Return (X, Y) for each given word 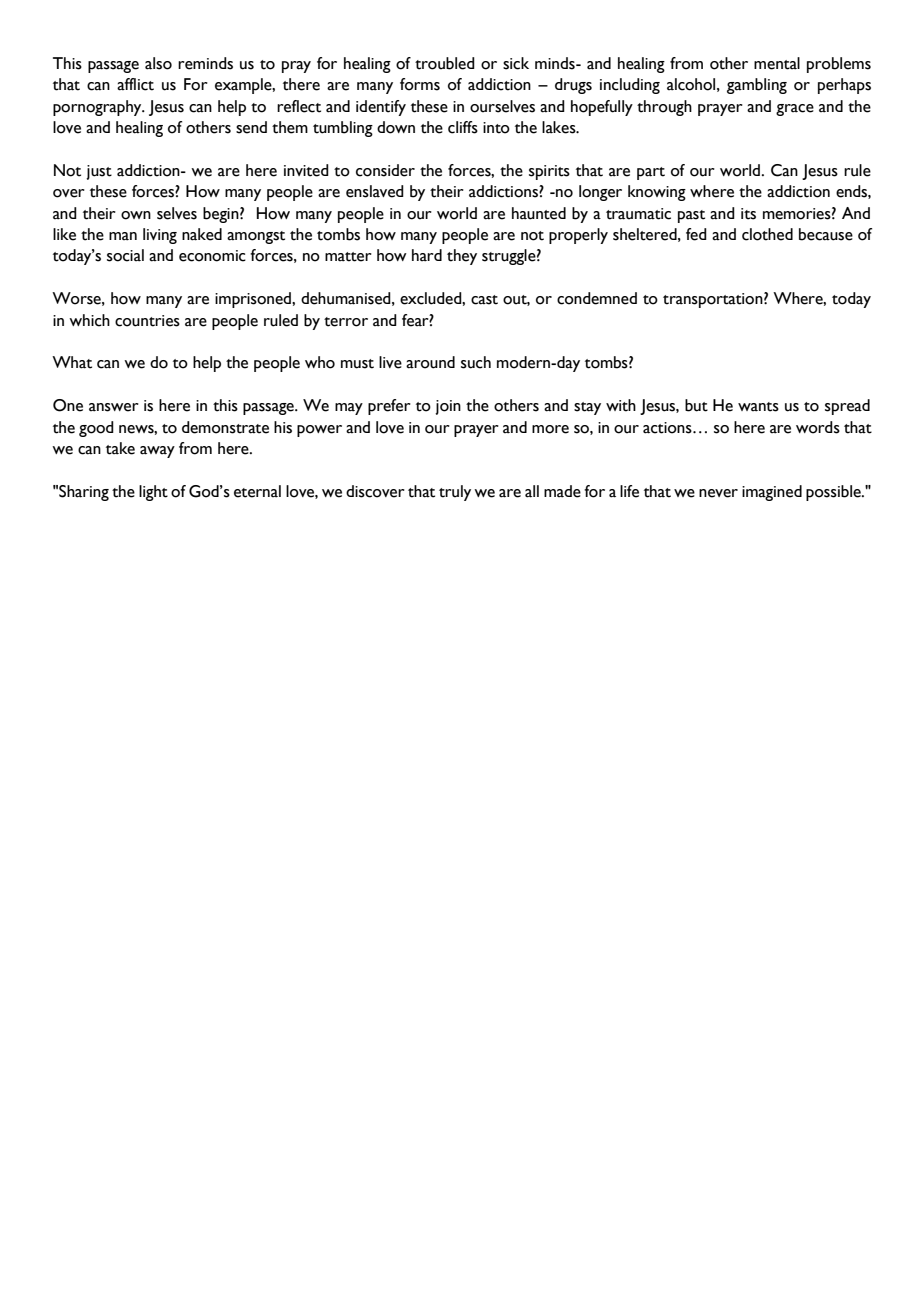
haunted (539, 213)
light (153, 493)
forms (420, 84)
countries (147, 321)
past (691, 216)
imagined (772, 493)
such (476, 362)
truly (455, 493)
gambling (757, 86)
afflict (135, 84)
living (160, 236)
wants (758, 407)
